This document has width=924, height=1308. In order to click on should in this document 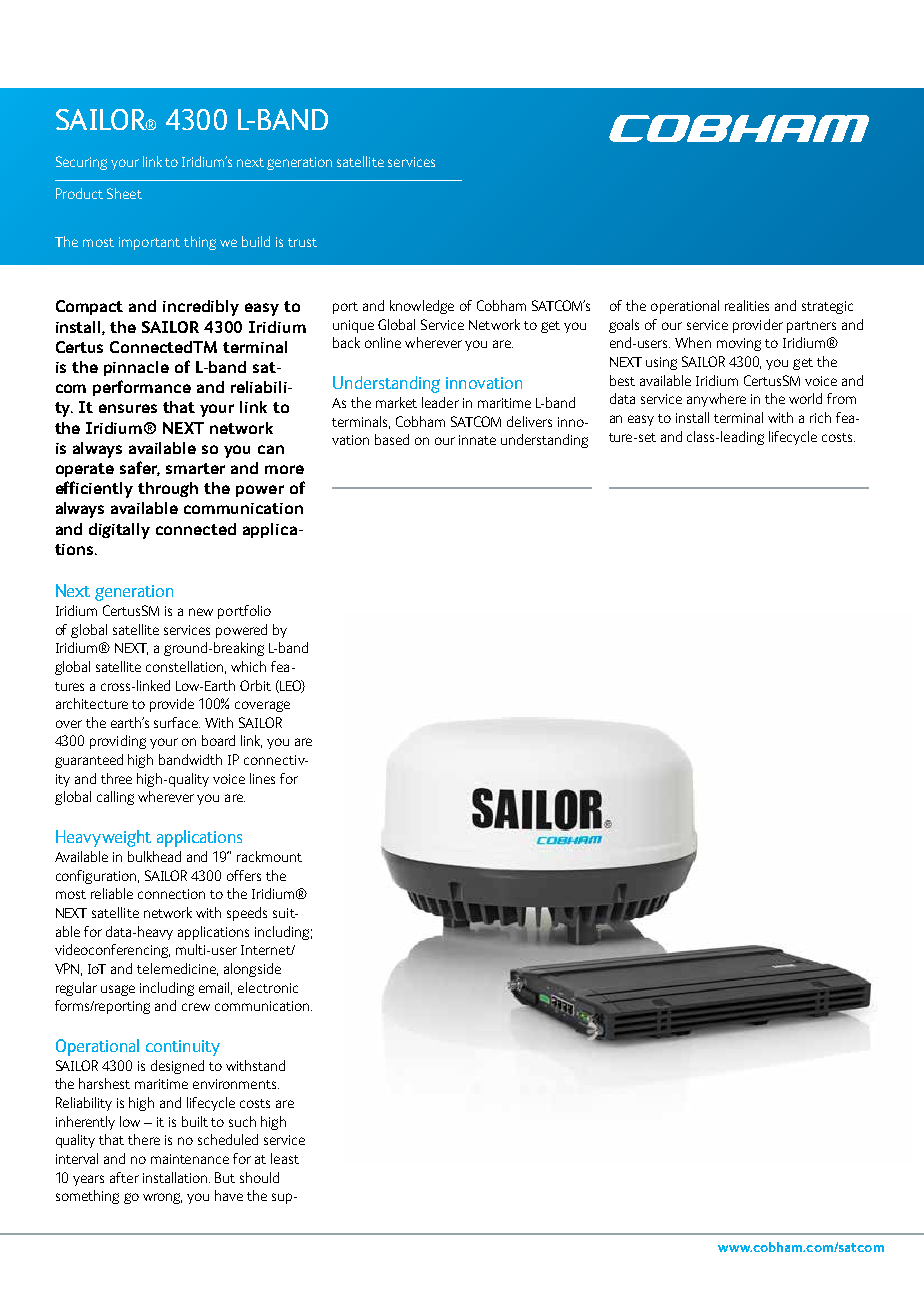, I will do `click(259, 1177)`.
